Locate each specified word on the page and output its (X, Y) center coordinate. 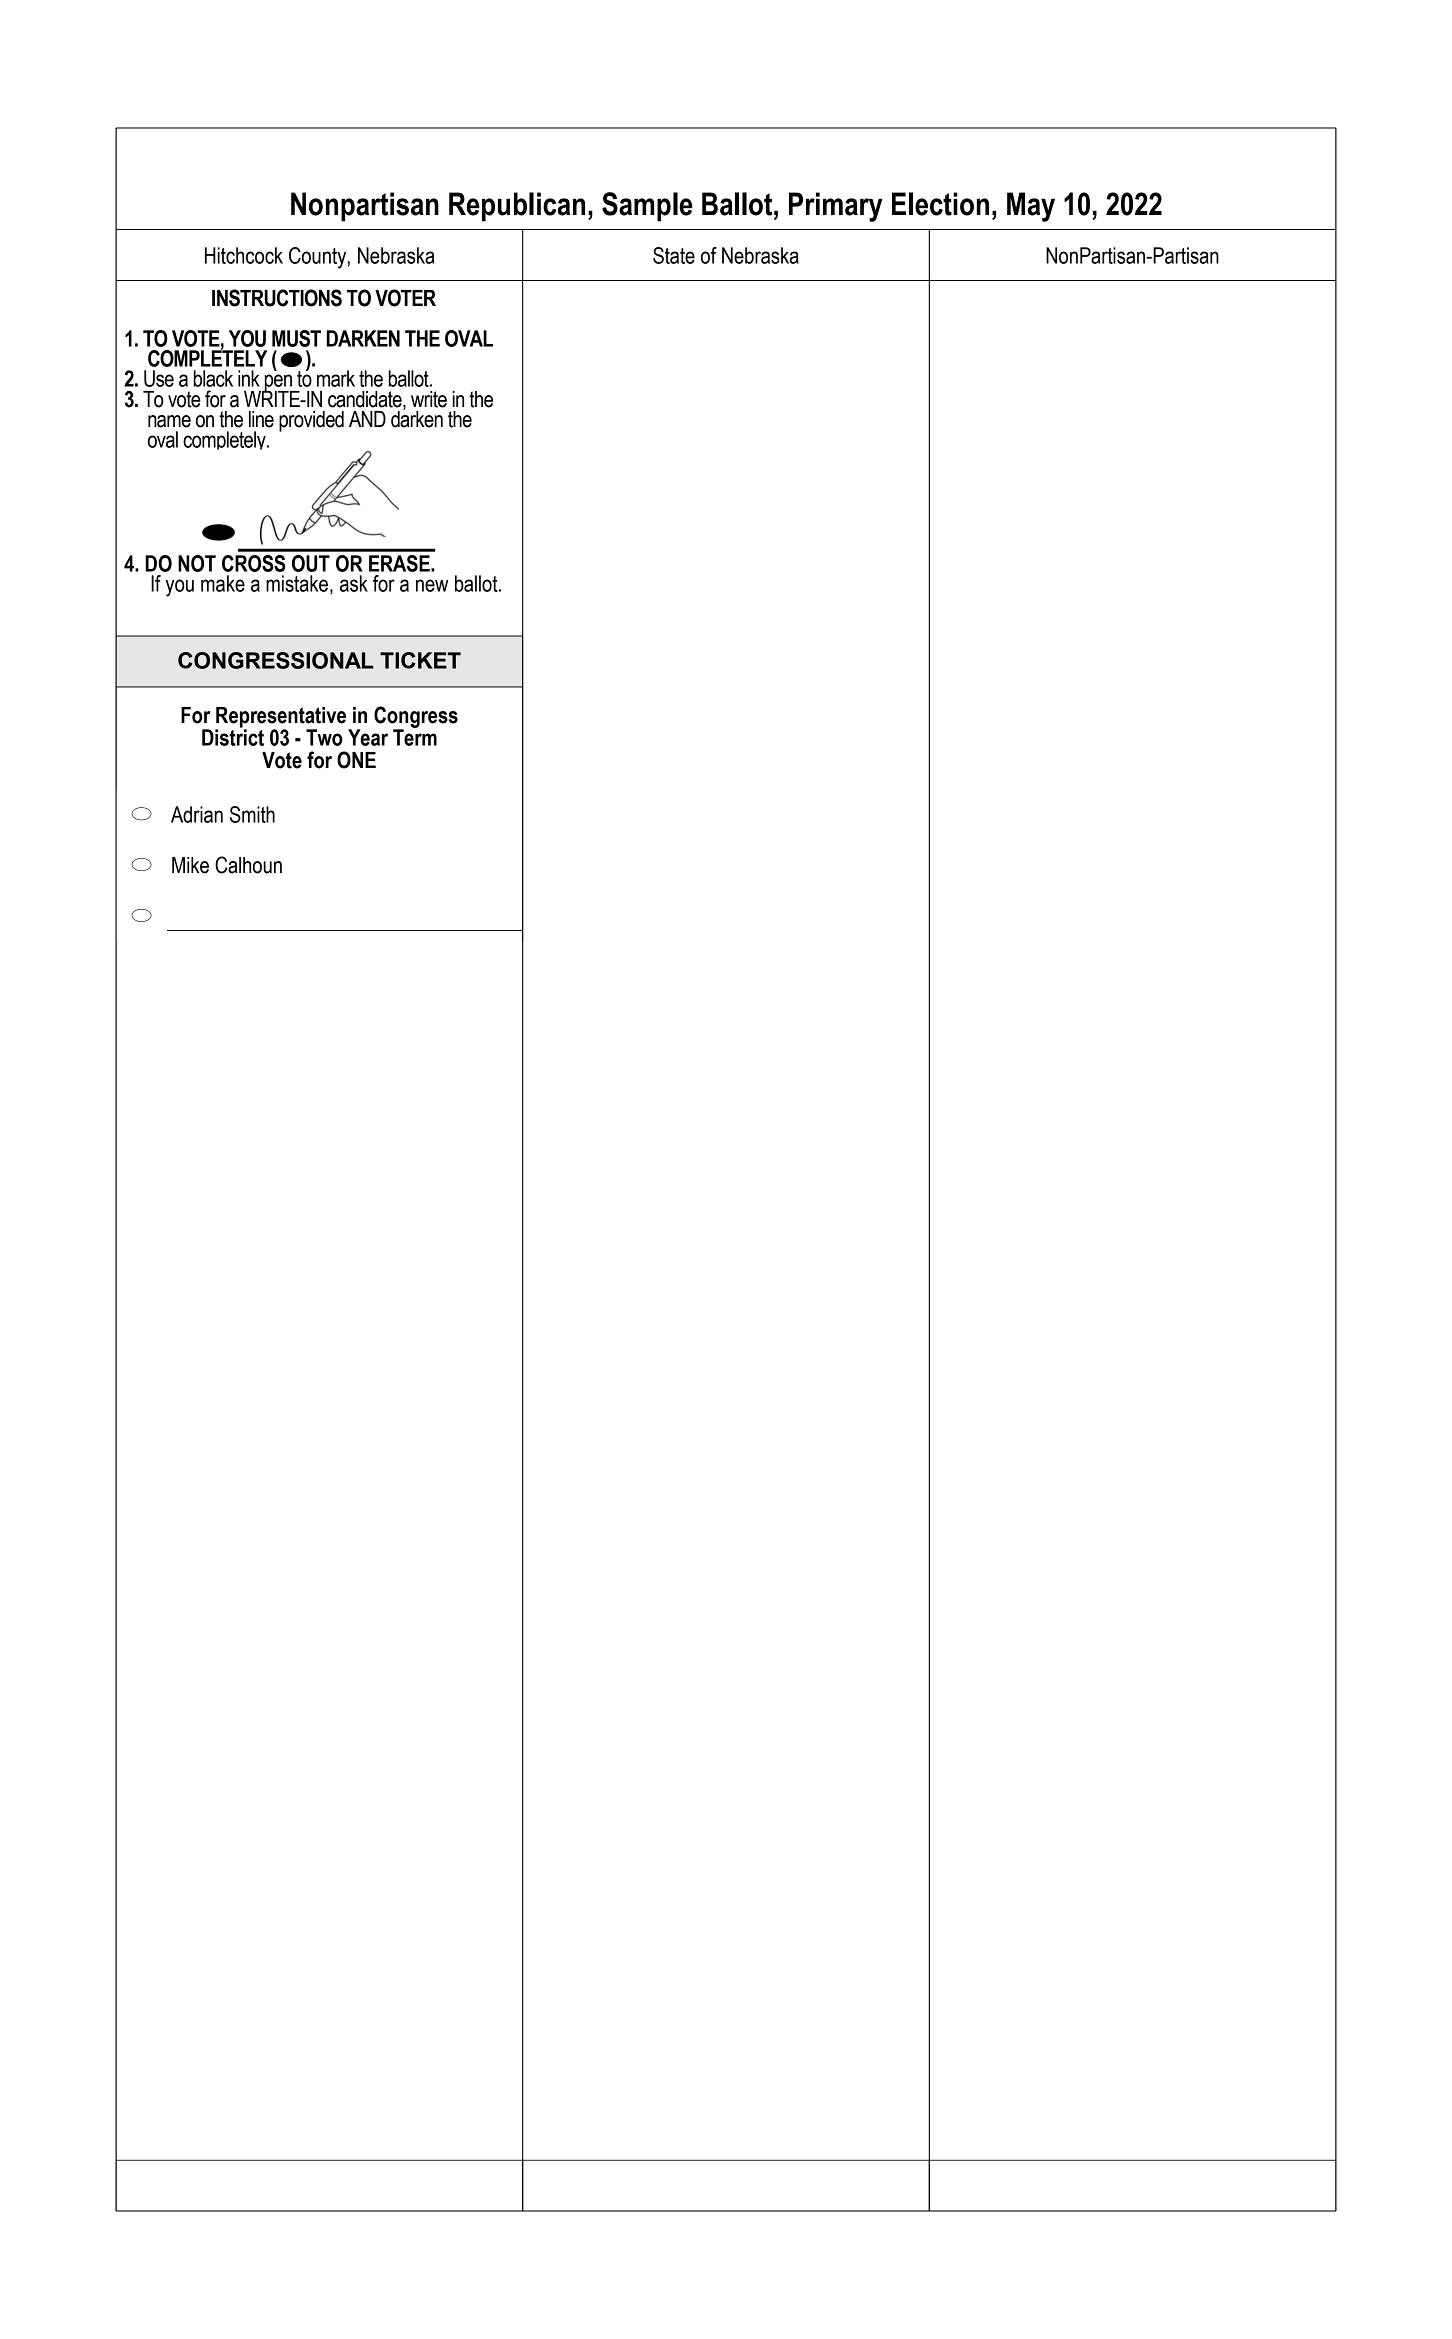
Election (940, 204)
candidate (366, 399)
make (223, 583)
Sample (647, 207)
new (432, 585)
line (261, 419)
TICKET (420, 660)
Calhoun (248, 865)
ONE (356, 760)
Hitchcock (244, 255)
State (674, 255)
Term (415, 736)
